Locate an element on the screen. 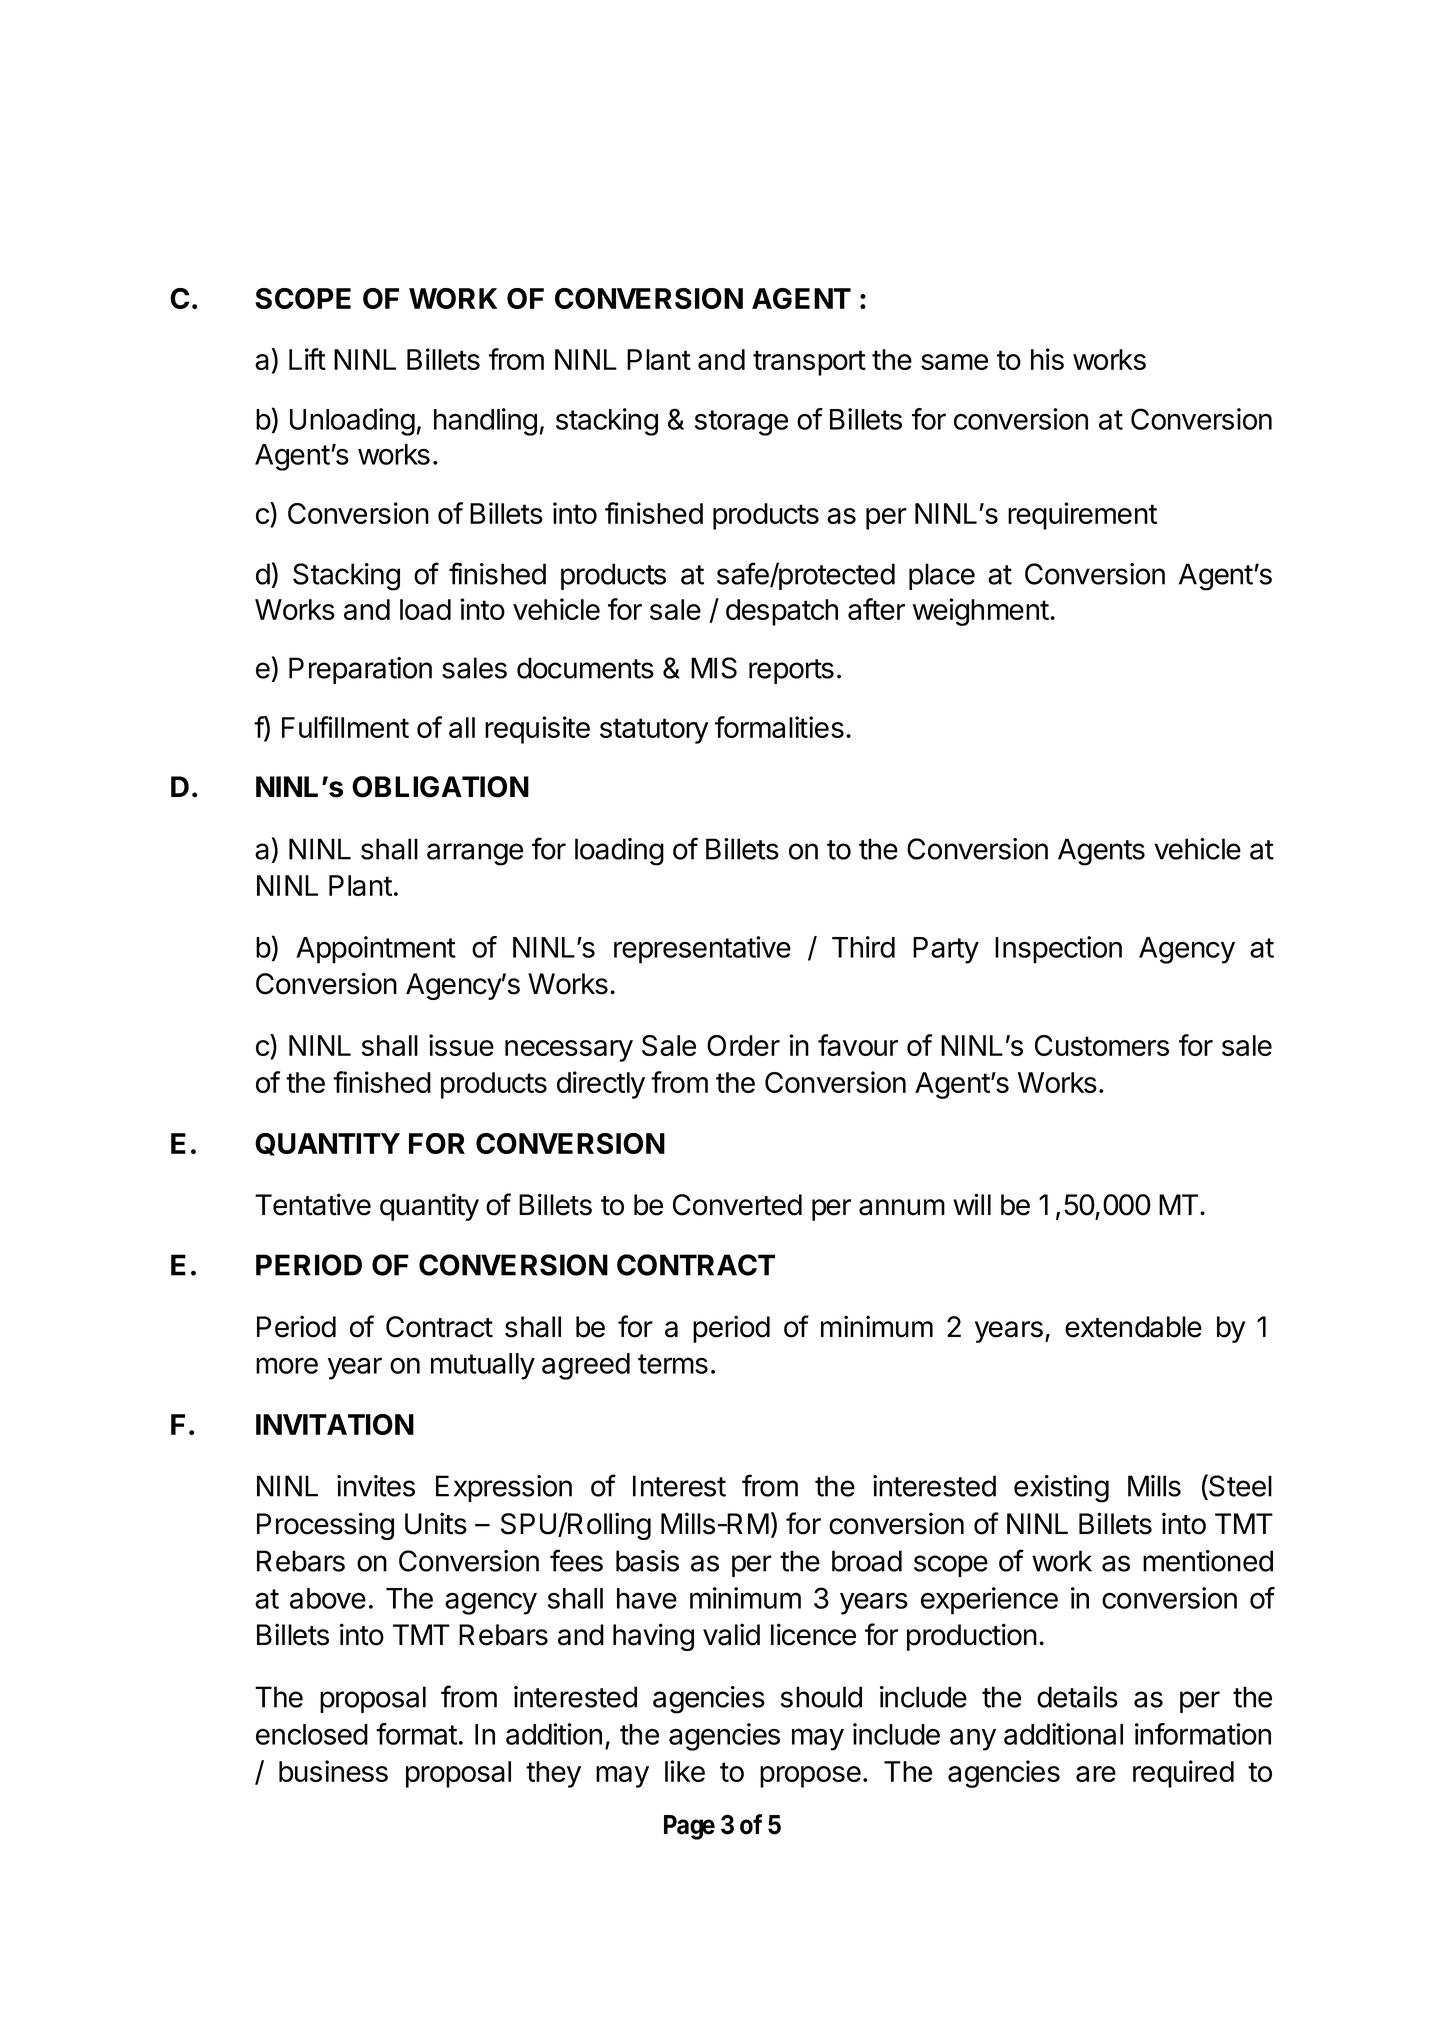 Image resolution: width=1441 pixels, height=2037 pixels. business is located at coordinates (333, 1771).
